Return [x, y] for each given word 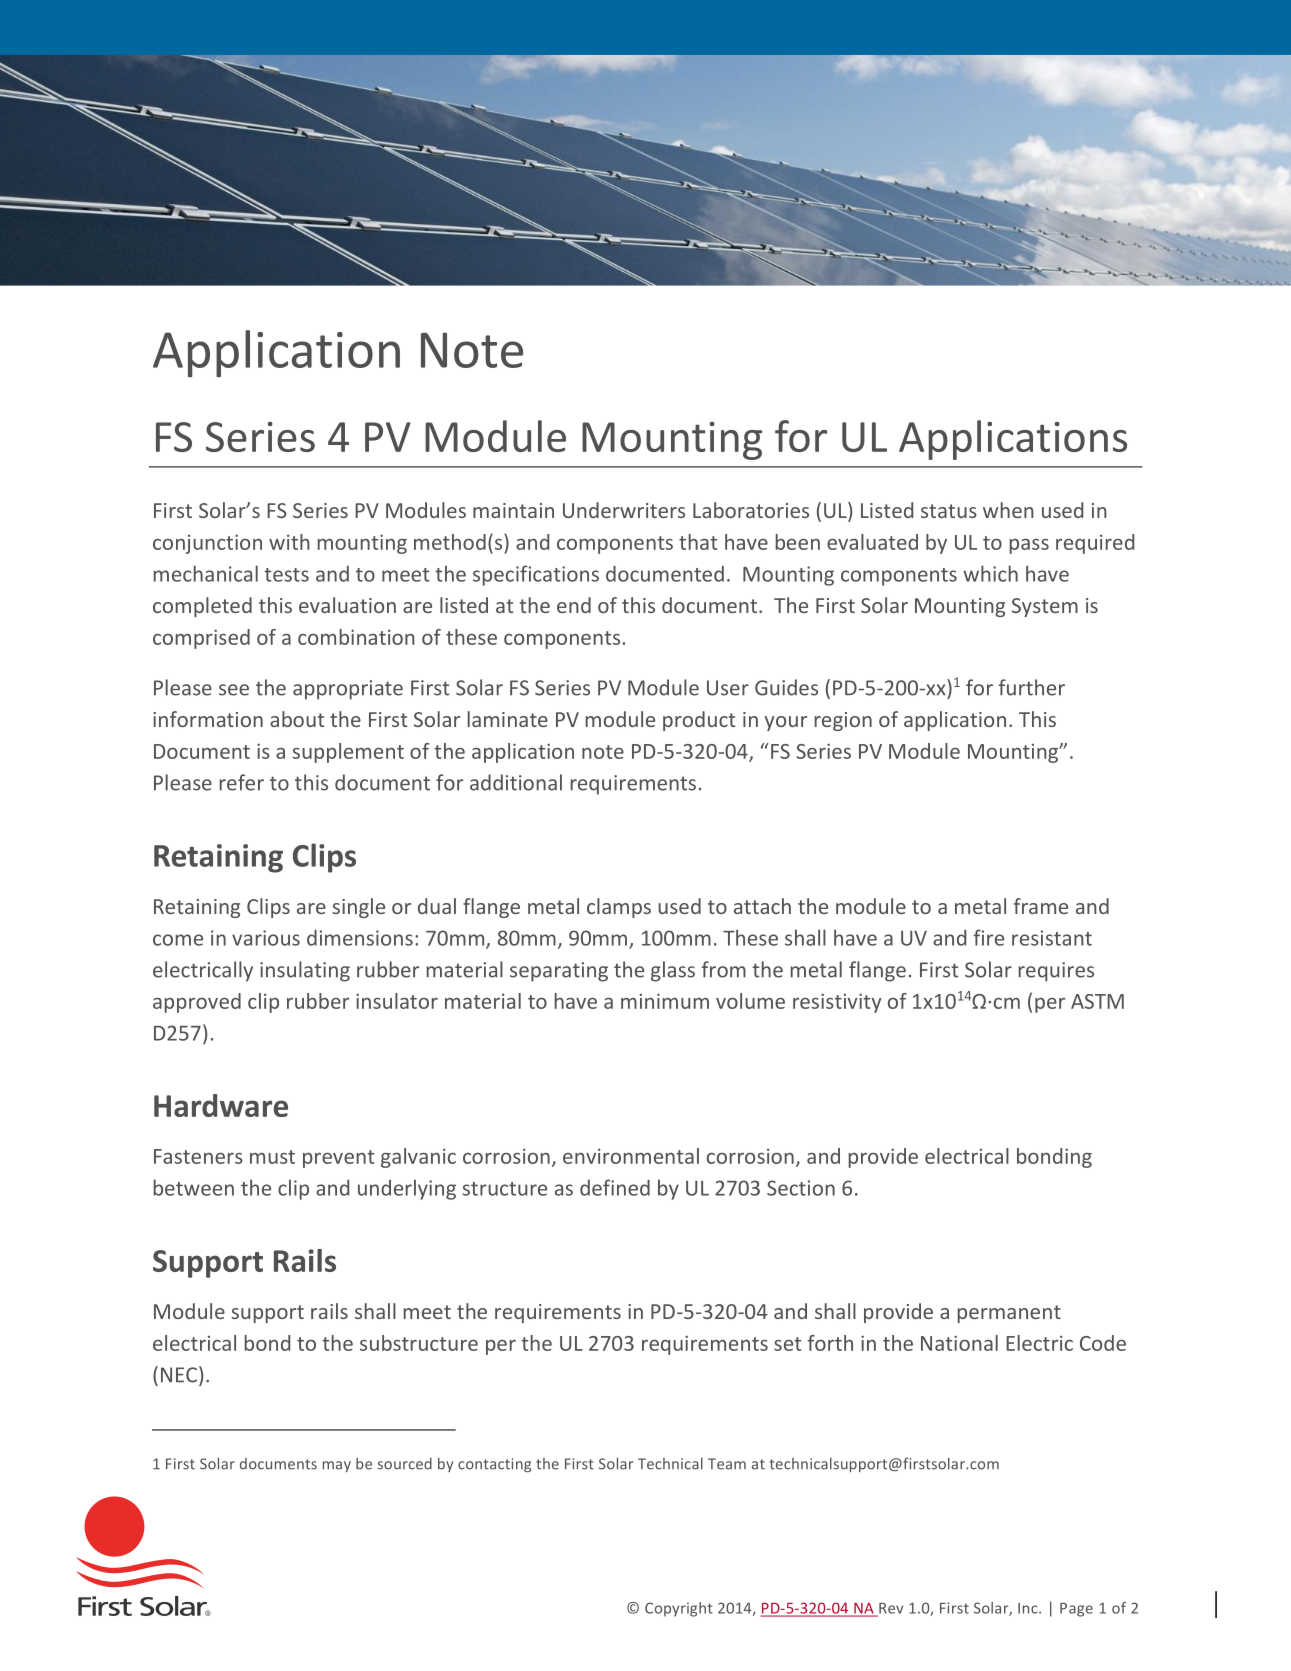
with [289, 542]
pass [1029, 546]
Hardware [221, 1105]
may [337, 1466]
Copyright [679, 1609]
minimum [665, 1001]
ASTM [1097, 1001]
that [698, 542]
